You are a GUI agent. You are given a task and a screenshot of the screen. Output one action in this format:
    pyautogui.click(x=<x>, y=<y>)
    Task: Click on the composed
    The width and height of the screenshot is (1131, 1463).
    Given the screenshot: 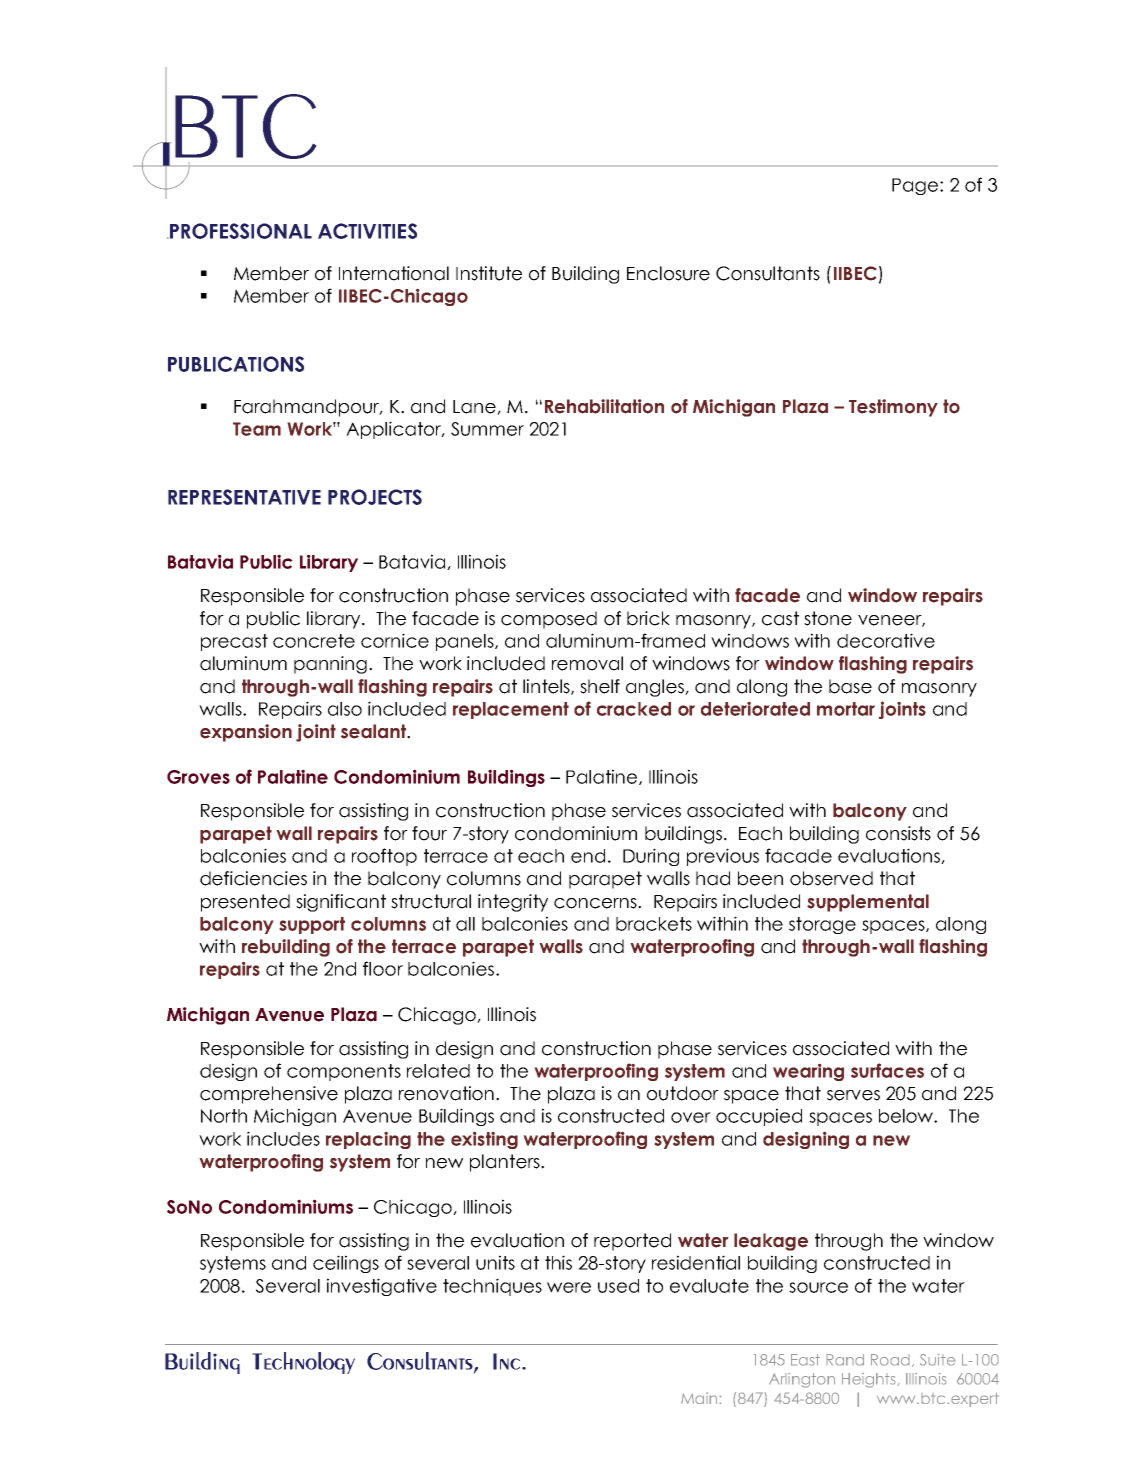 What is the action you would take?
    pyautogui.click(x=549, y=620)
